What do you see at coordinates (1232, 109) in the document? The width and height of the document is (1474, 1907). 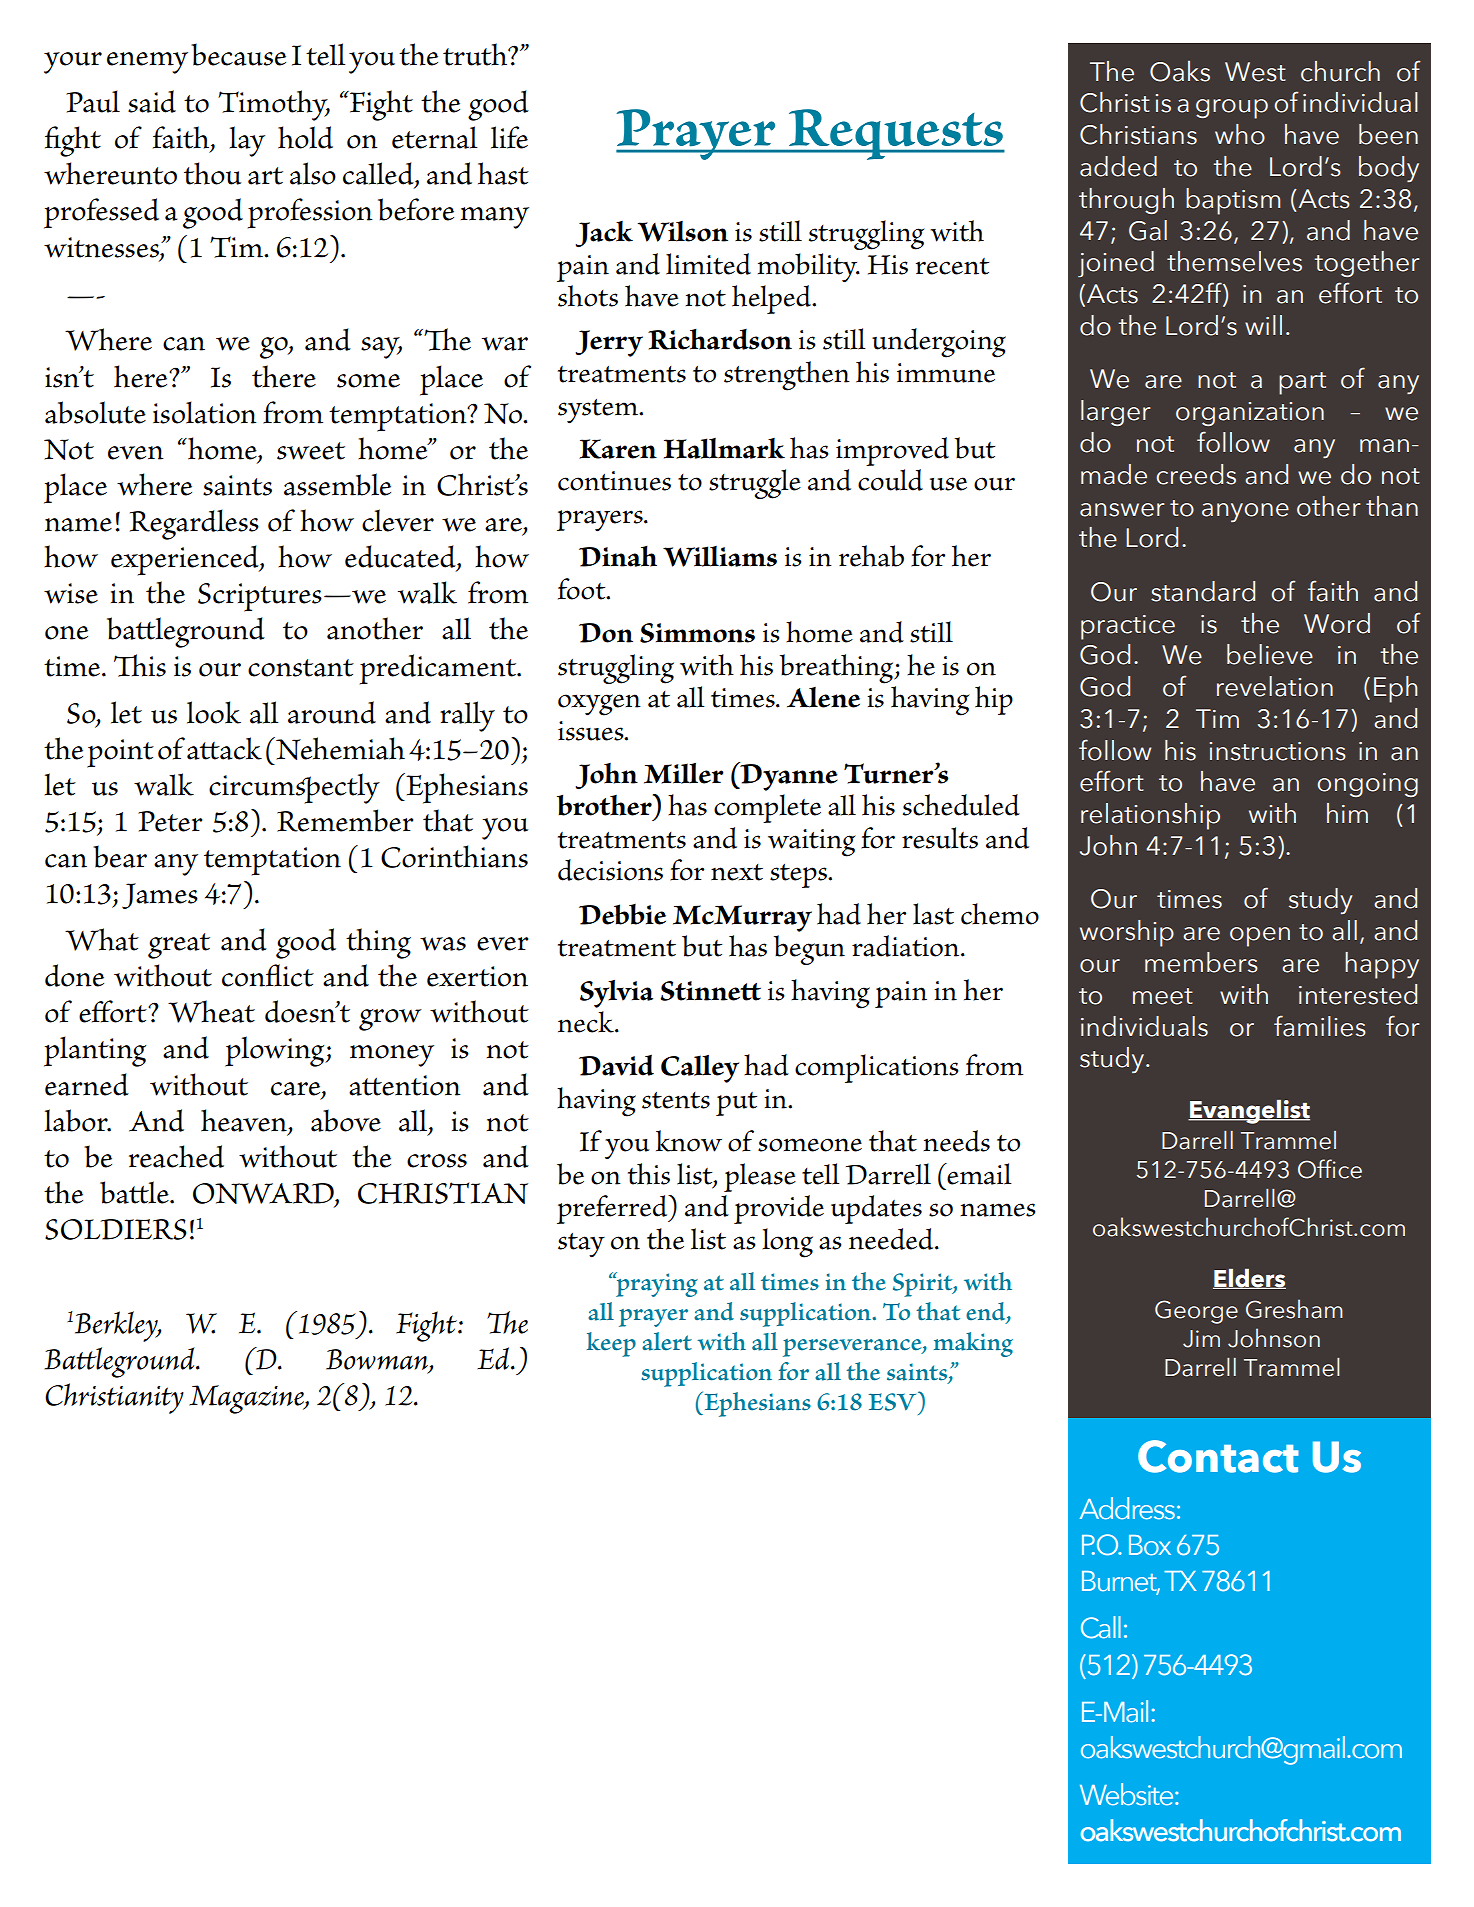 I see `group` at bounding box center [1232, 109].
